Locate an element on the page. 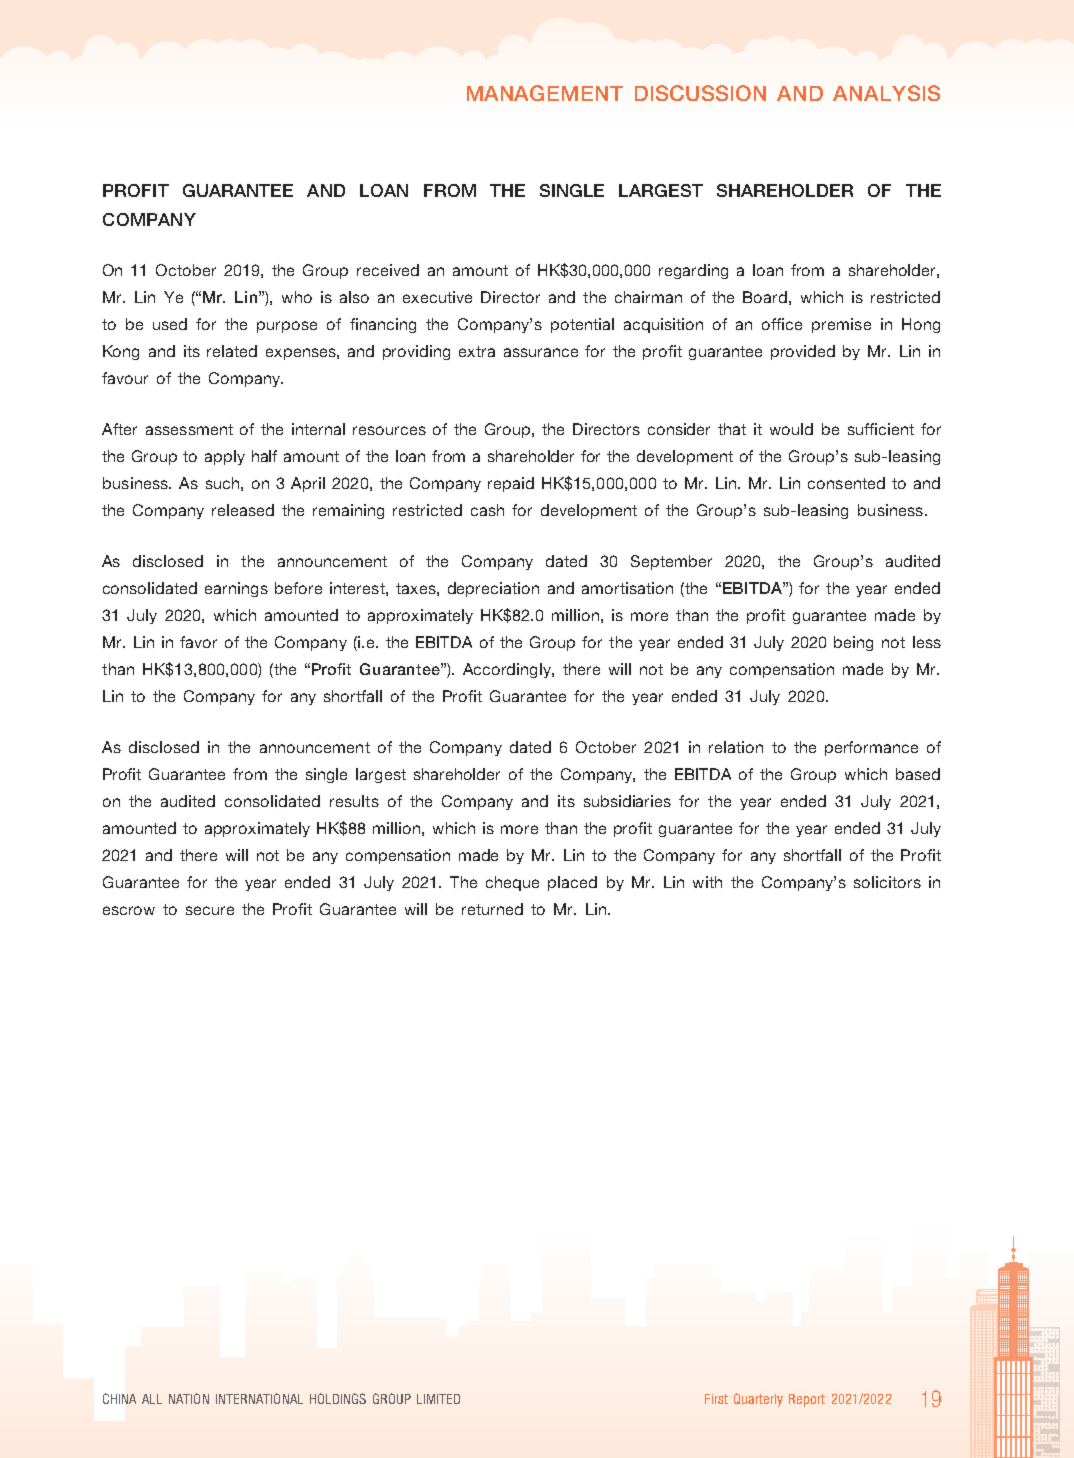 This document has width=1074, height=1458. LIMITED is located at coordinates (438, 1399).
